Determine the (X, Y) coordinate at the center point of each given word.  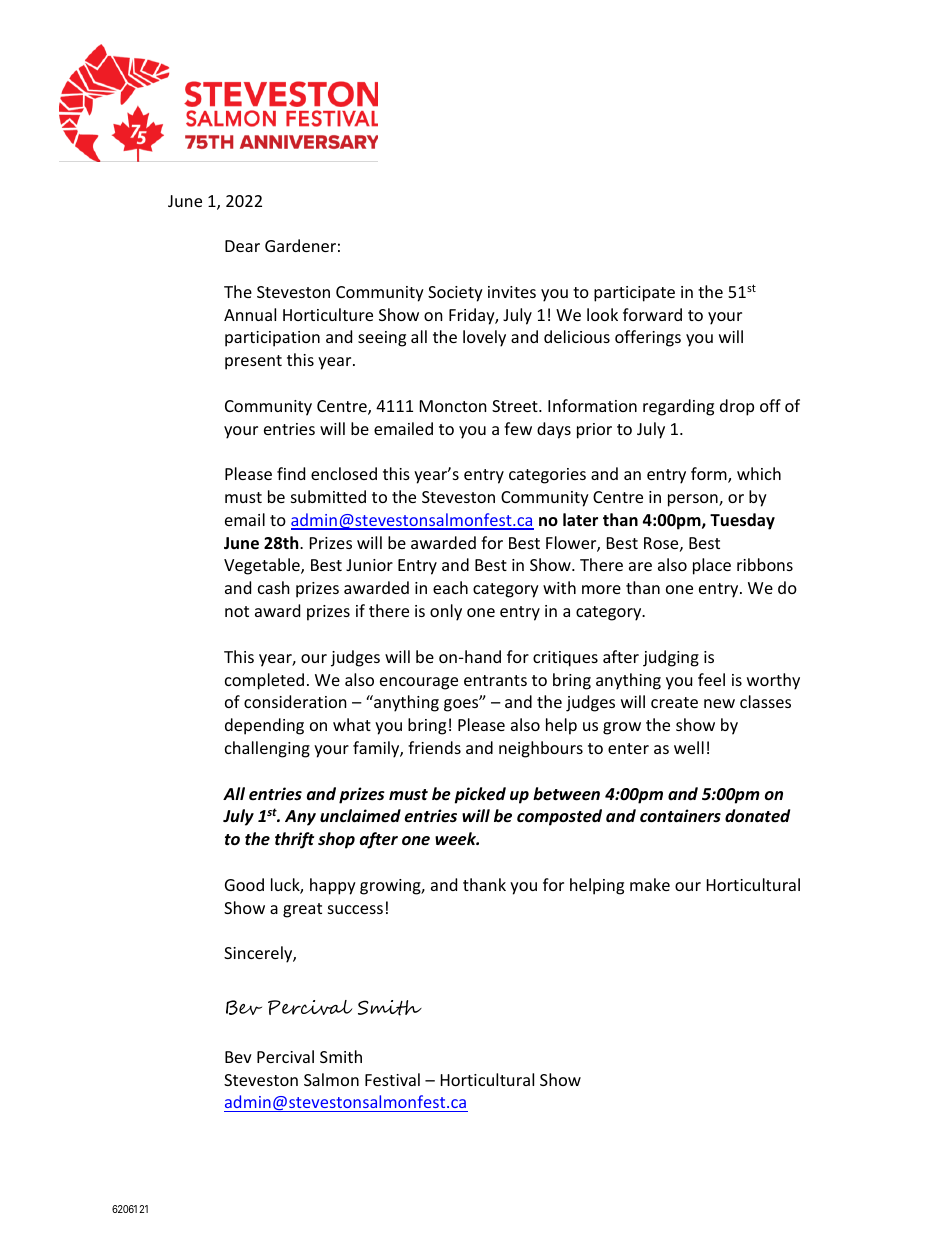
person (694, 500)
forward (652, 314)
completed (264, 681)
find (291, 473)
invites (512, 292)
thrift (294, 840)
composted (559, 817)
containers (680, 816)
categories (547, 476)
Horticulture (328, 314)
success (355, 909)
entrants (495, 680)
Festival (392, 1079)
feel (711, 679)
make (650, 884)
